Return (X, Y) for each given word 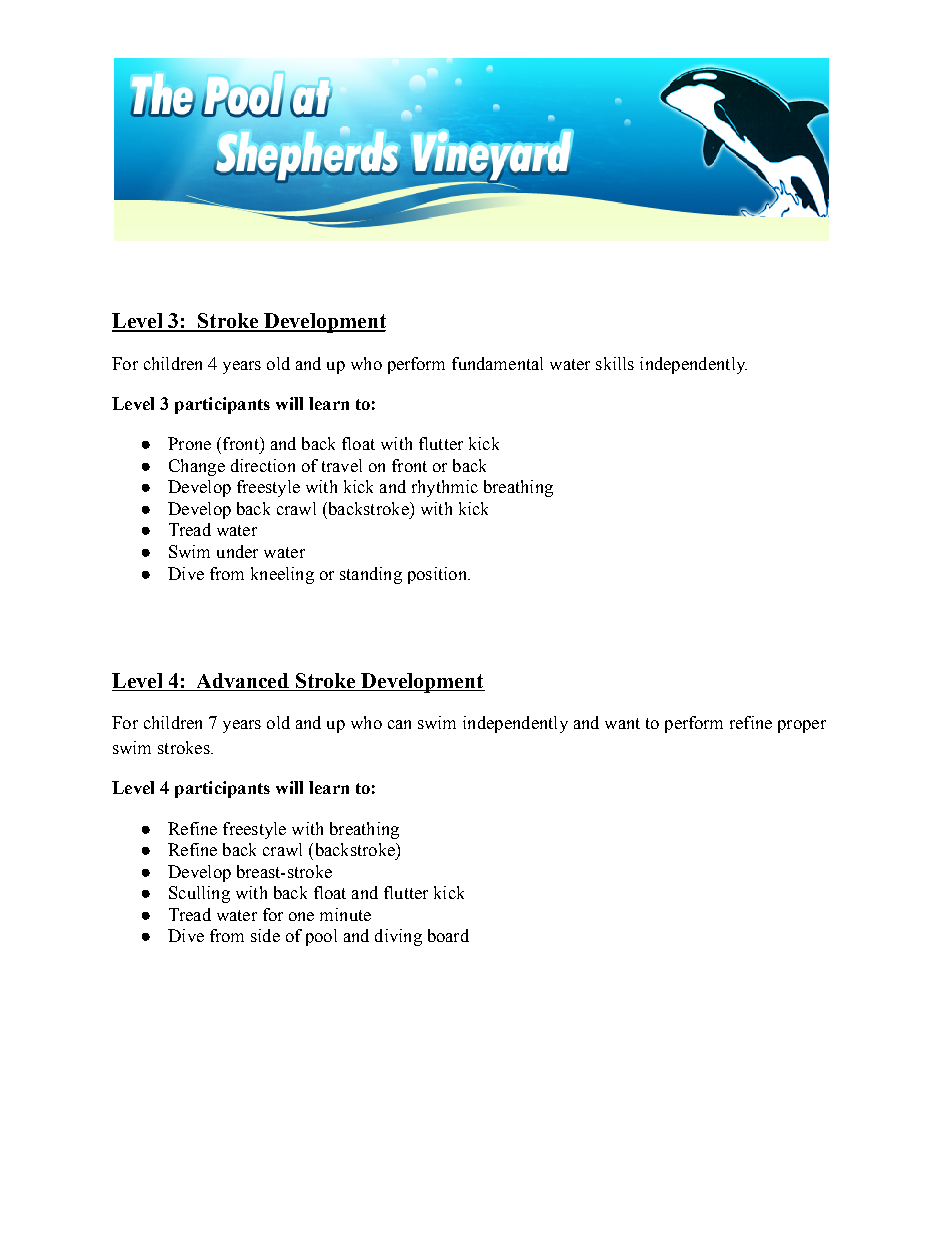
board (448, 935)
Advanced (242, 682)
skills (615, 363)
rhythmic (445, 488)
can (399, 724)
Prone (189, 443)
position (438, 575)
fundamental (497, 363)
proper (802, 726)
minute (345, 914)
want (622, 723)
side (265, 935)
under (237, 551)
